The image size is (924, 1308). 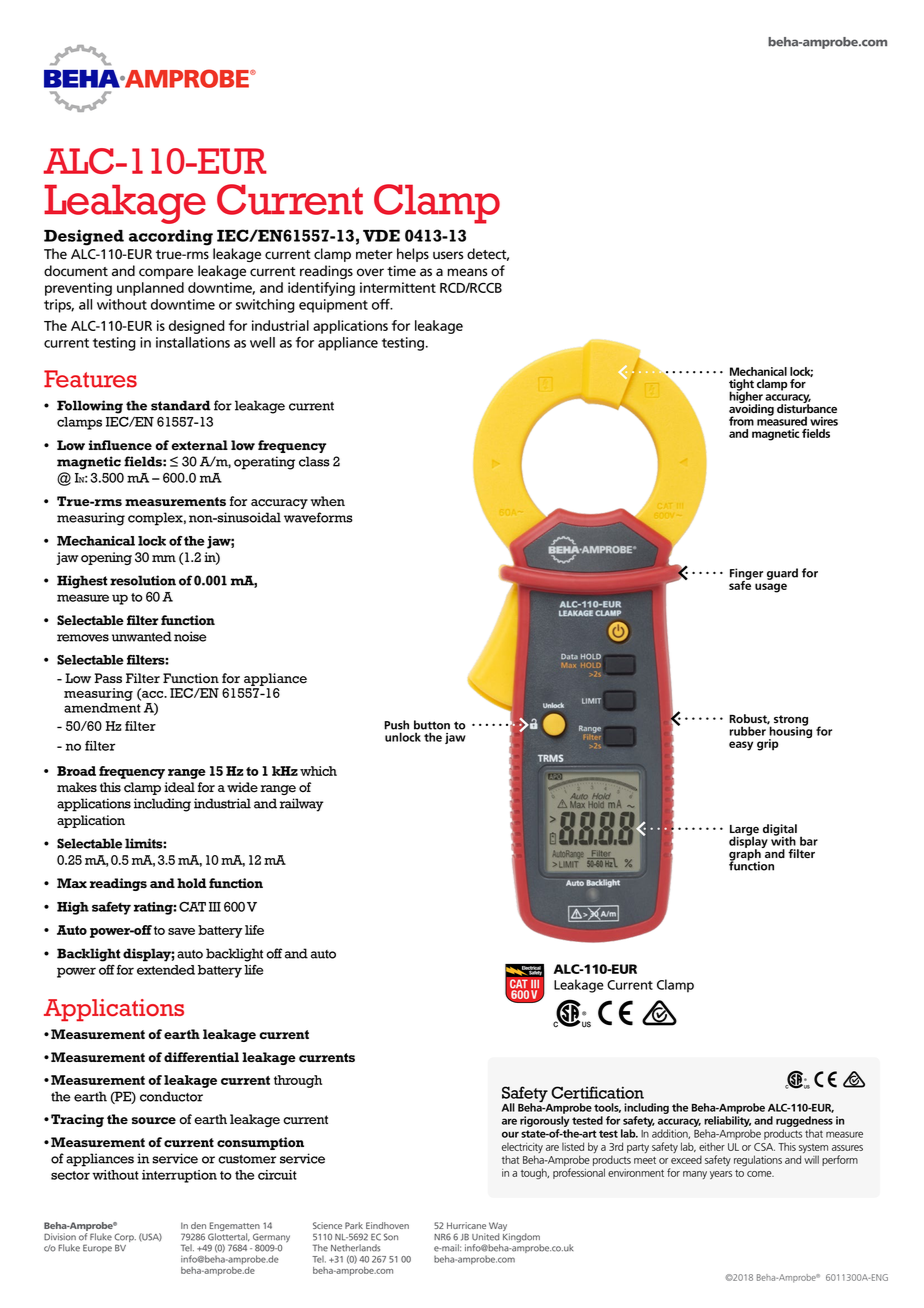 What do you see at coordinates (807, 407) in the screenshot?
I see `disturbance` at bounding box center [807, 407].
